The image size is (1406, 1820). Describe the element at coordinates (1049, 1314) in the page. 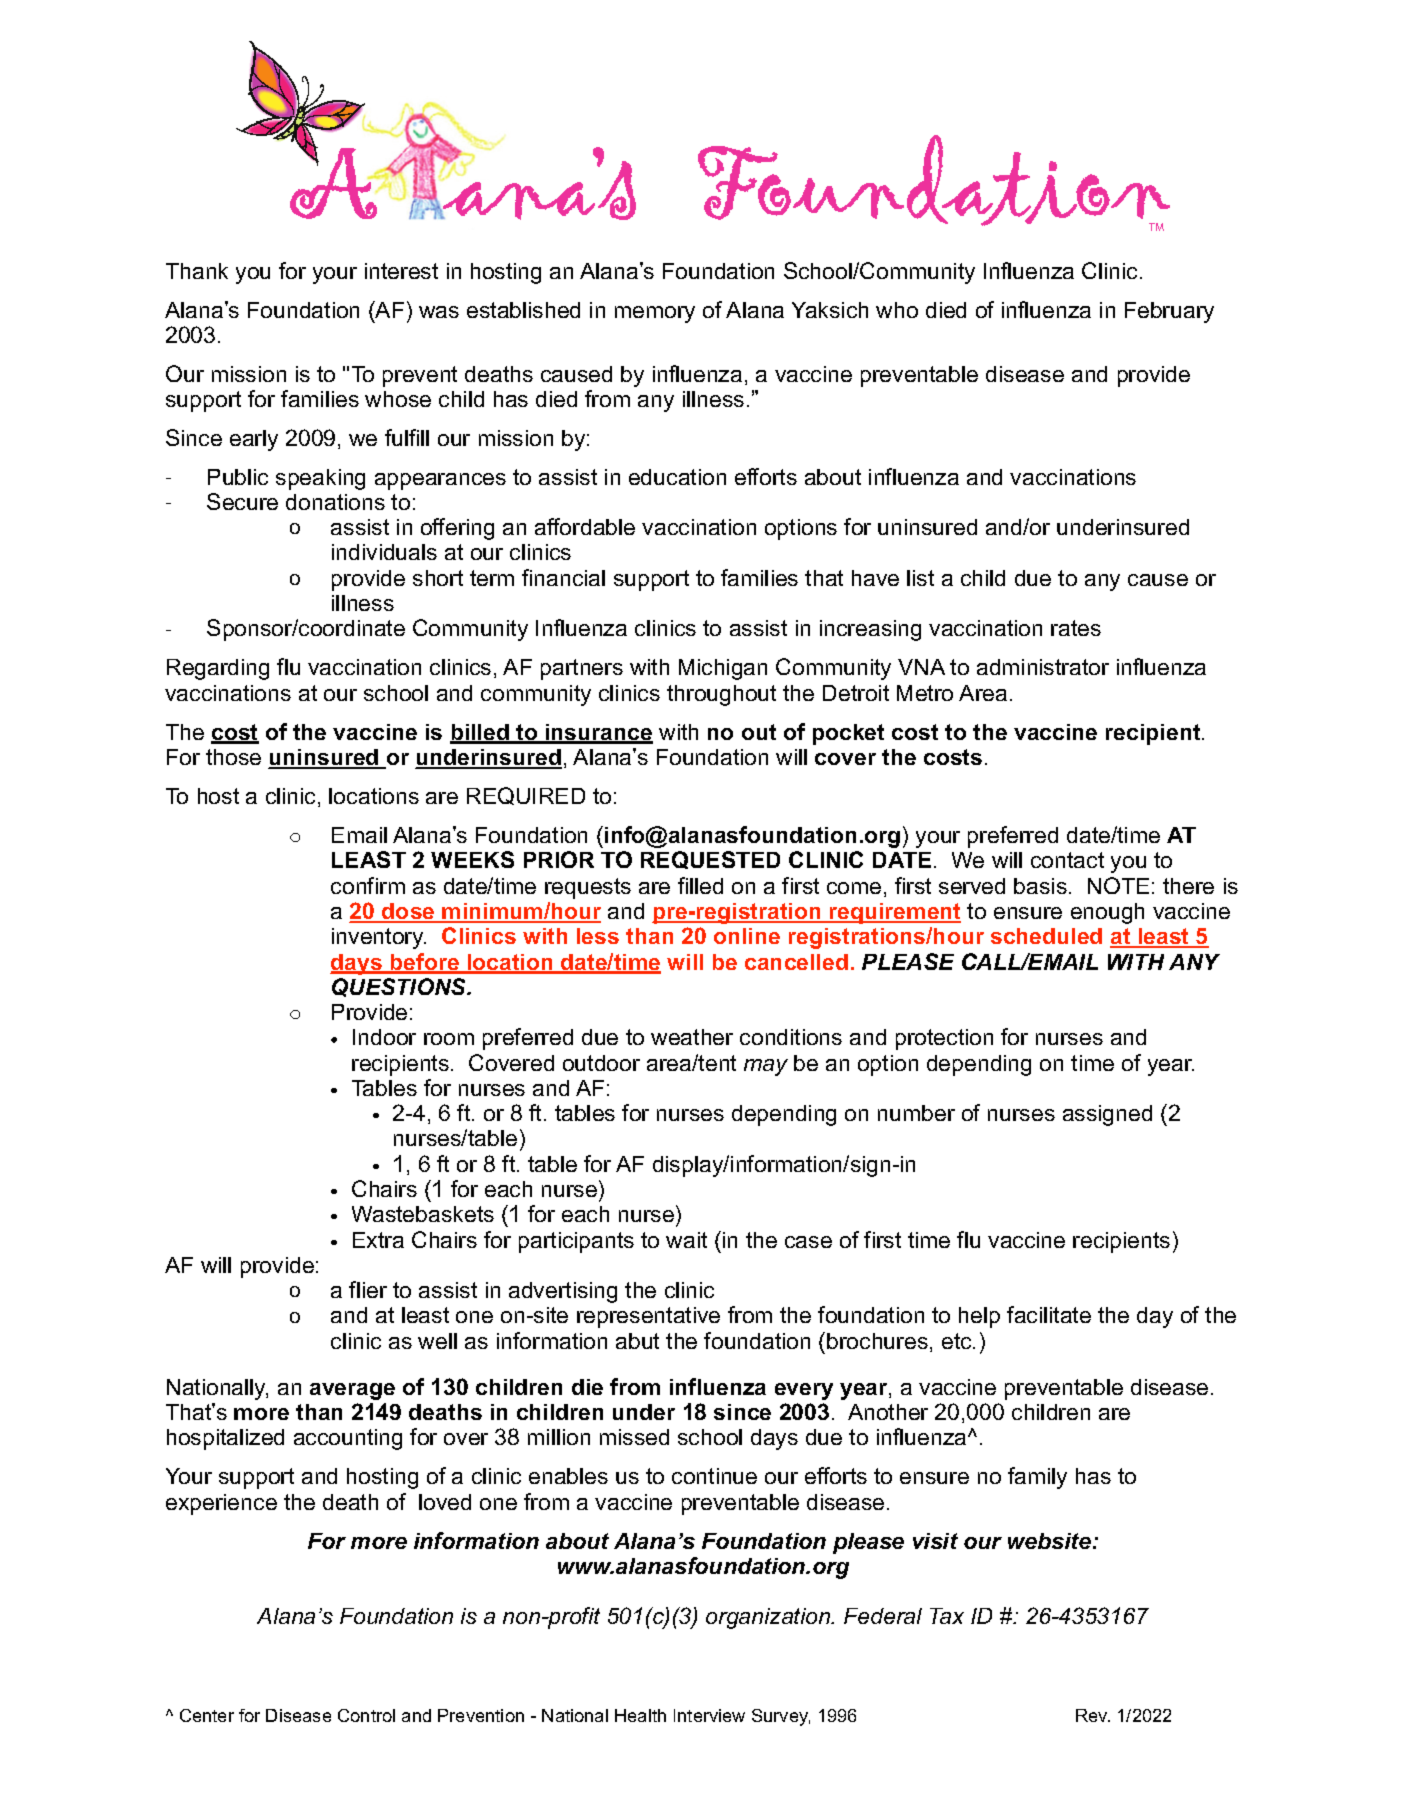

I see `facilitate` at that location.
